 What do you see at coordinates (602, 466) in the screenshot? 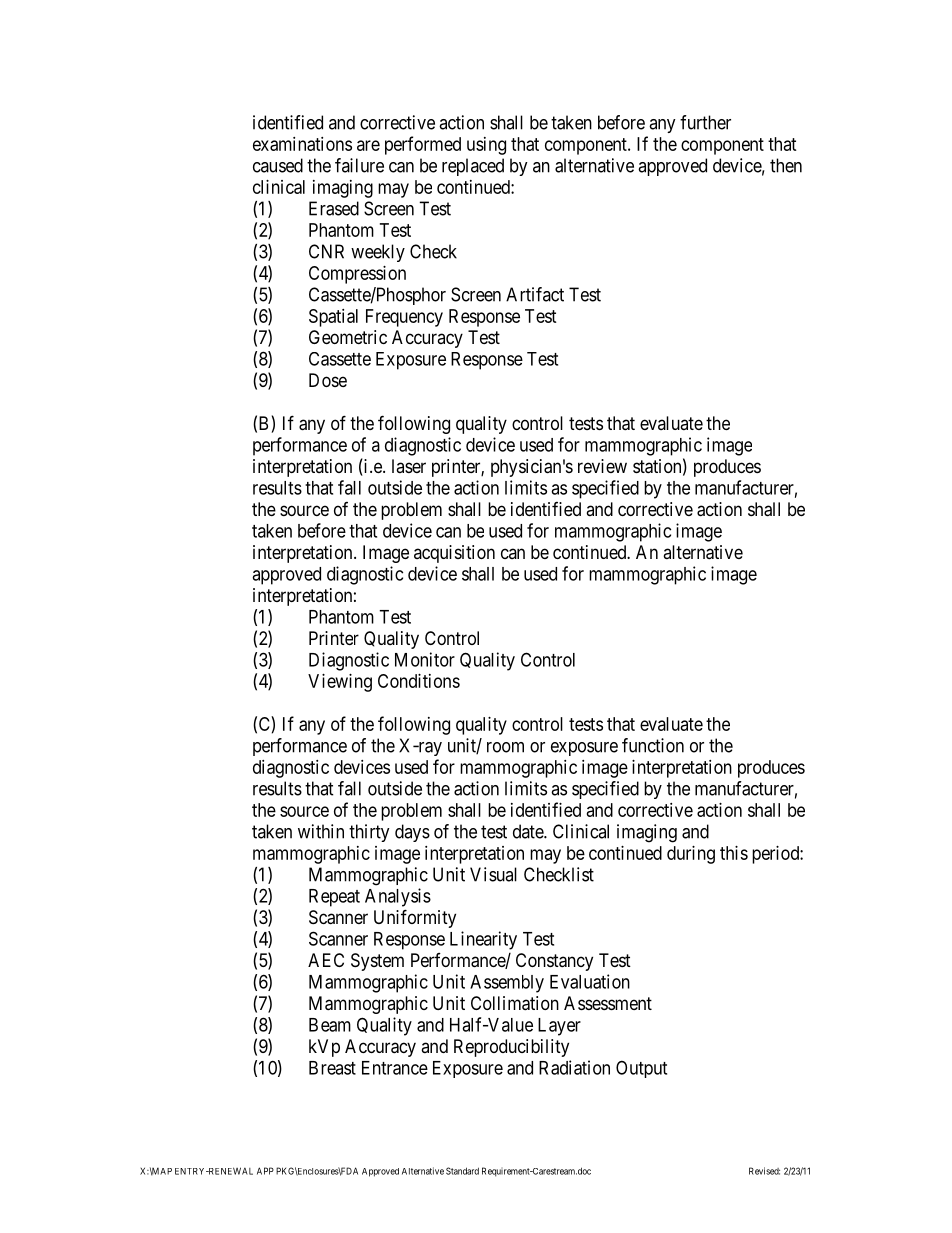
I see `review` at bounding box center [602, 466].
